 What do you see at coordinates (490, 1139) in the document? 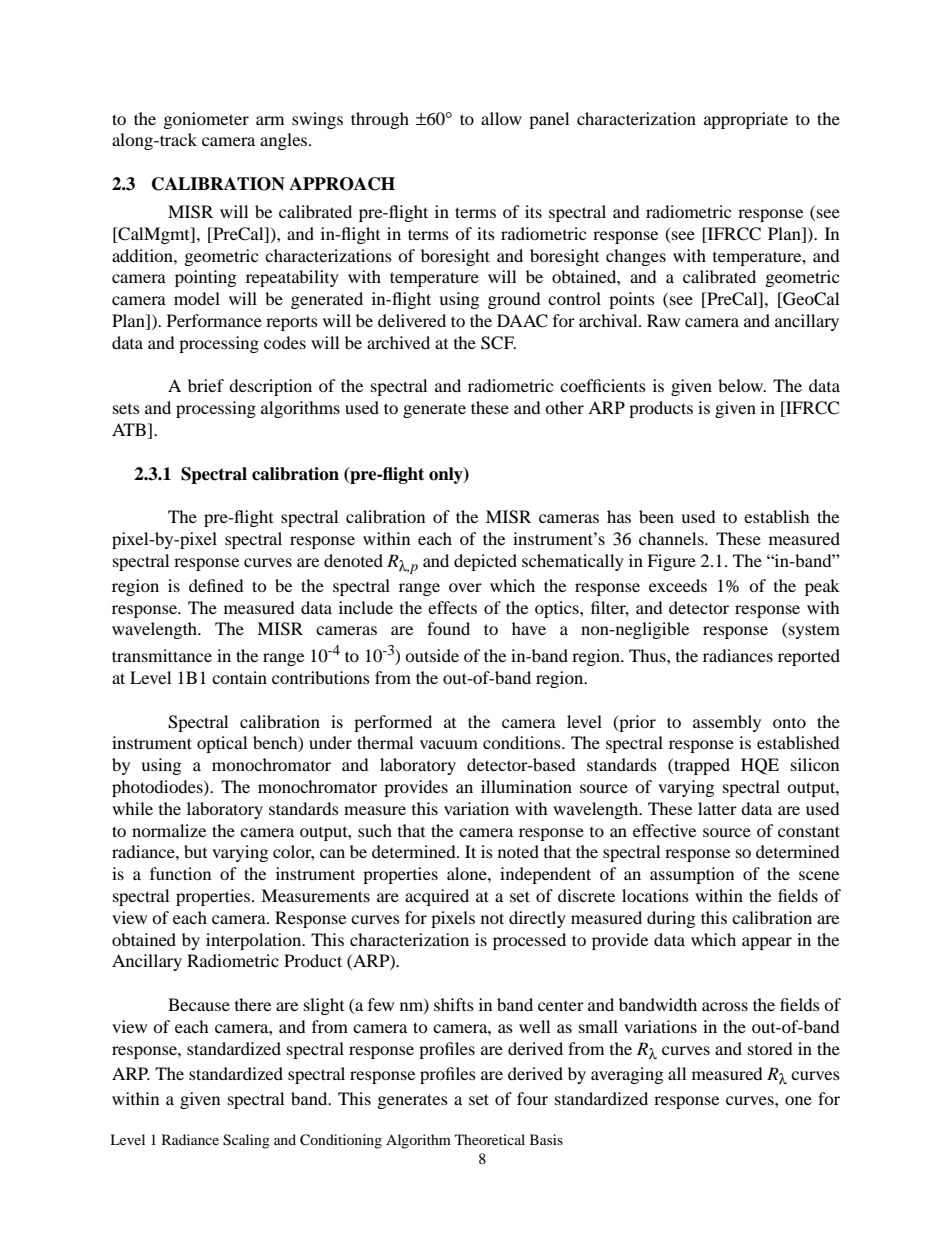
I see `Theoretical` at bounding box center [490, 1139].
